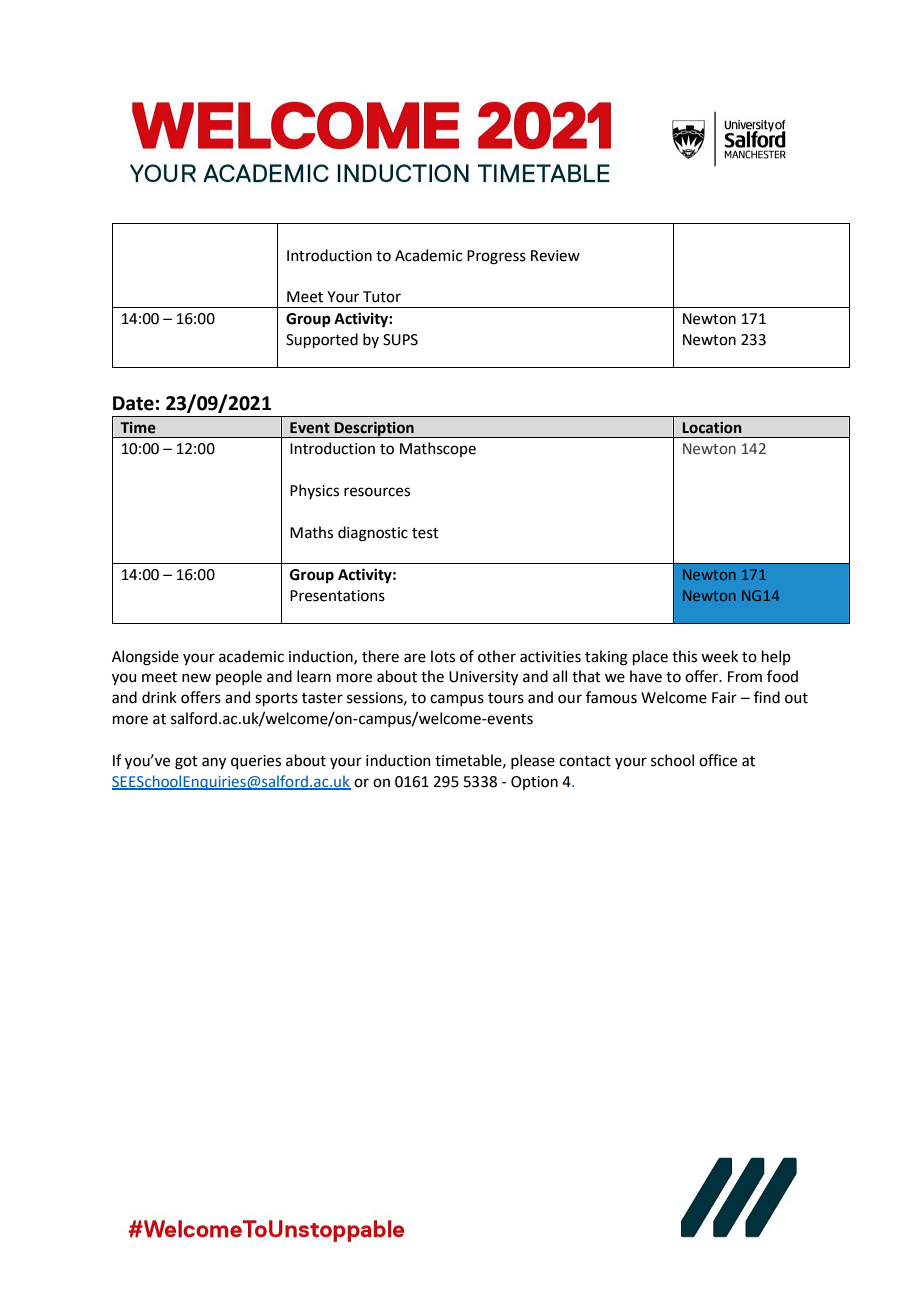 Image resolution: width=924 pixels, height=1308 pixels. What do you see at coordinates (314, 491) in the page?
I see `Physics` at bounding box center [314, 491].
